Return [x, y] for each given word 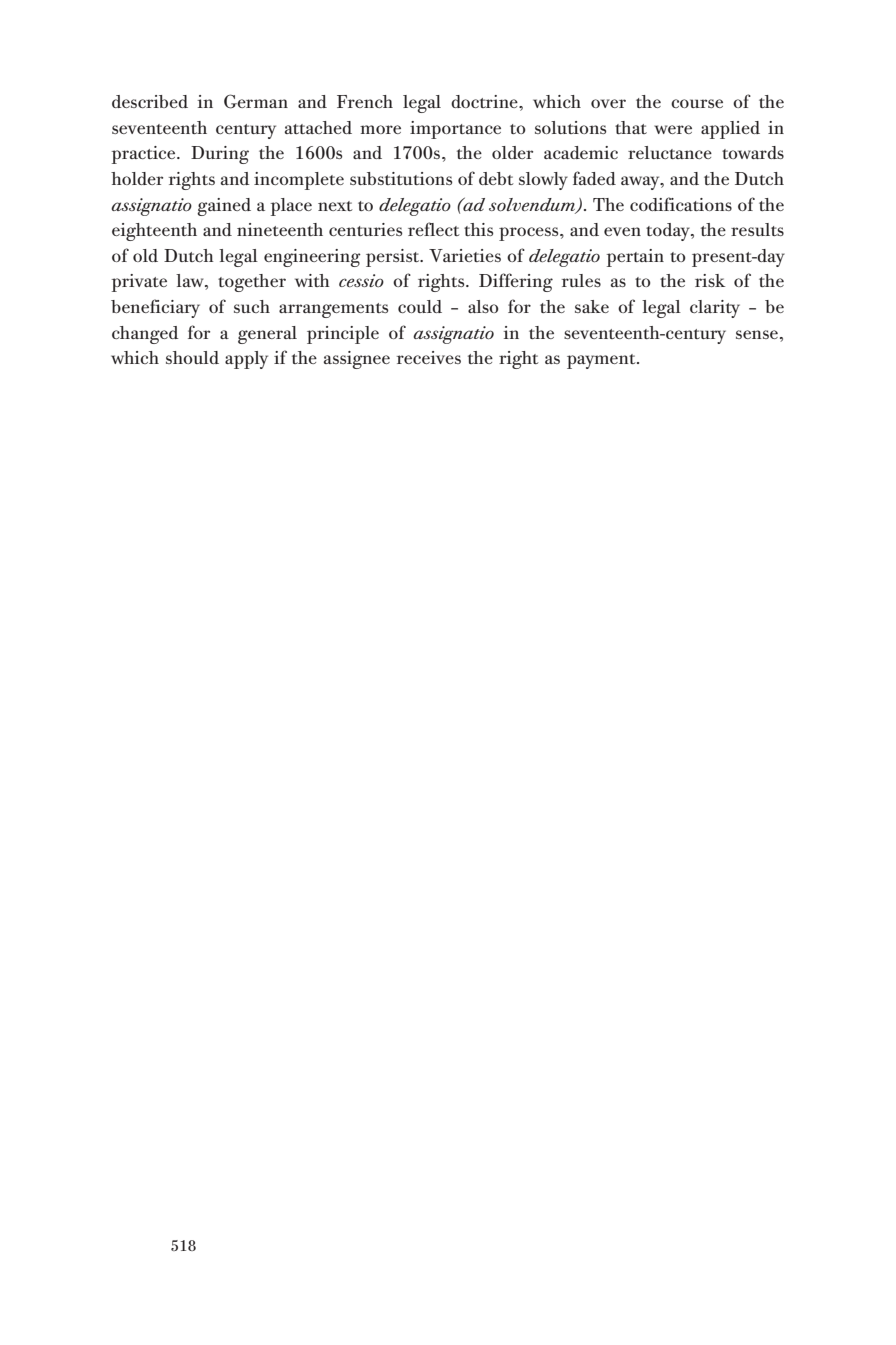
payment [602, 361]
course [697, 103]
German [256, 101]
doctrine [485, 101]
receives [429, 357]
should [192, 357]
